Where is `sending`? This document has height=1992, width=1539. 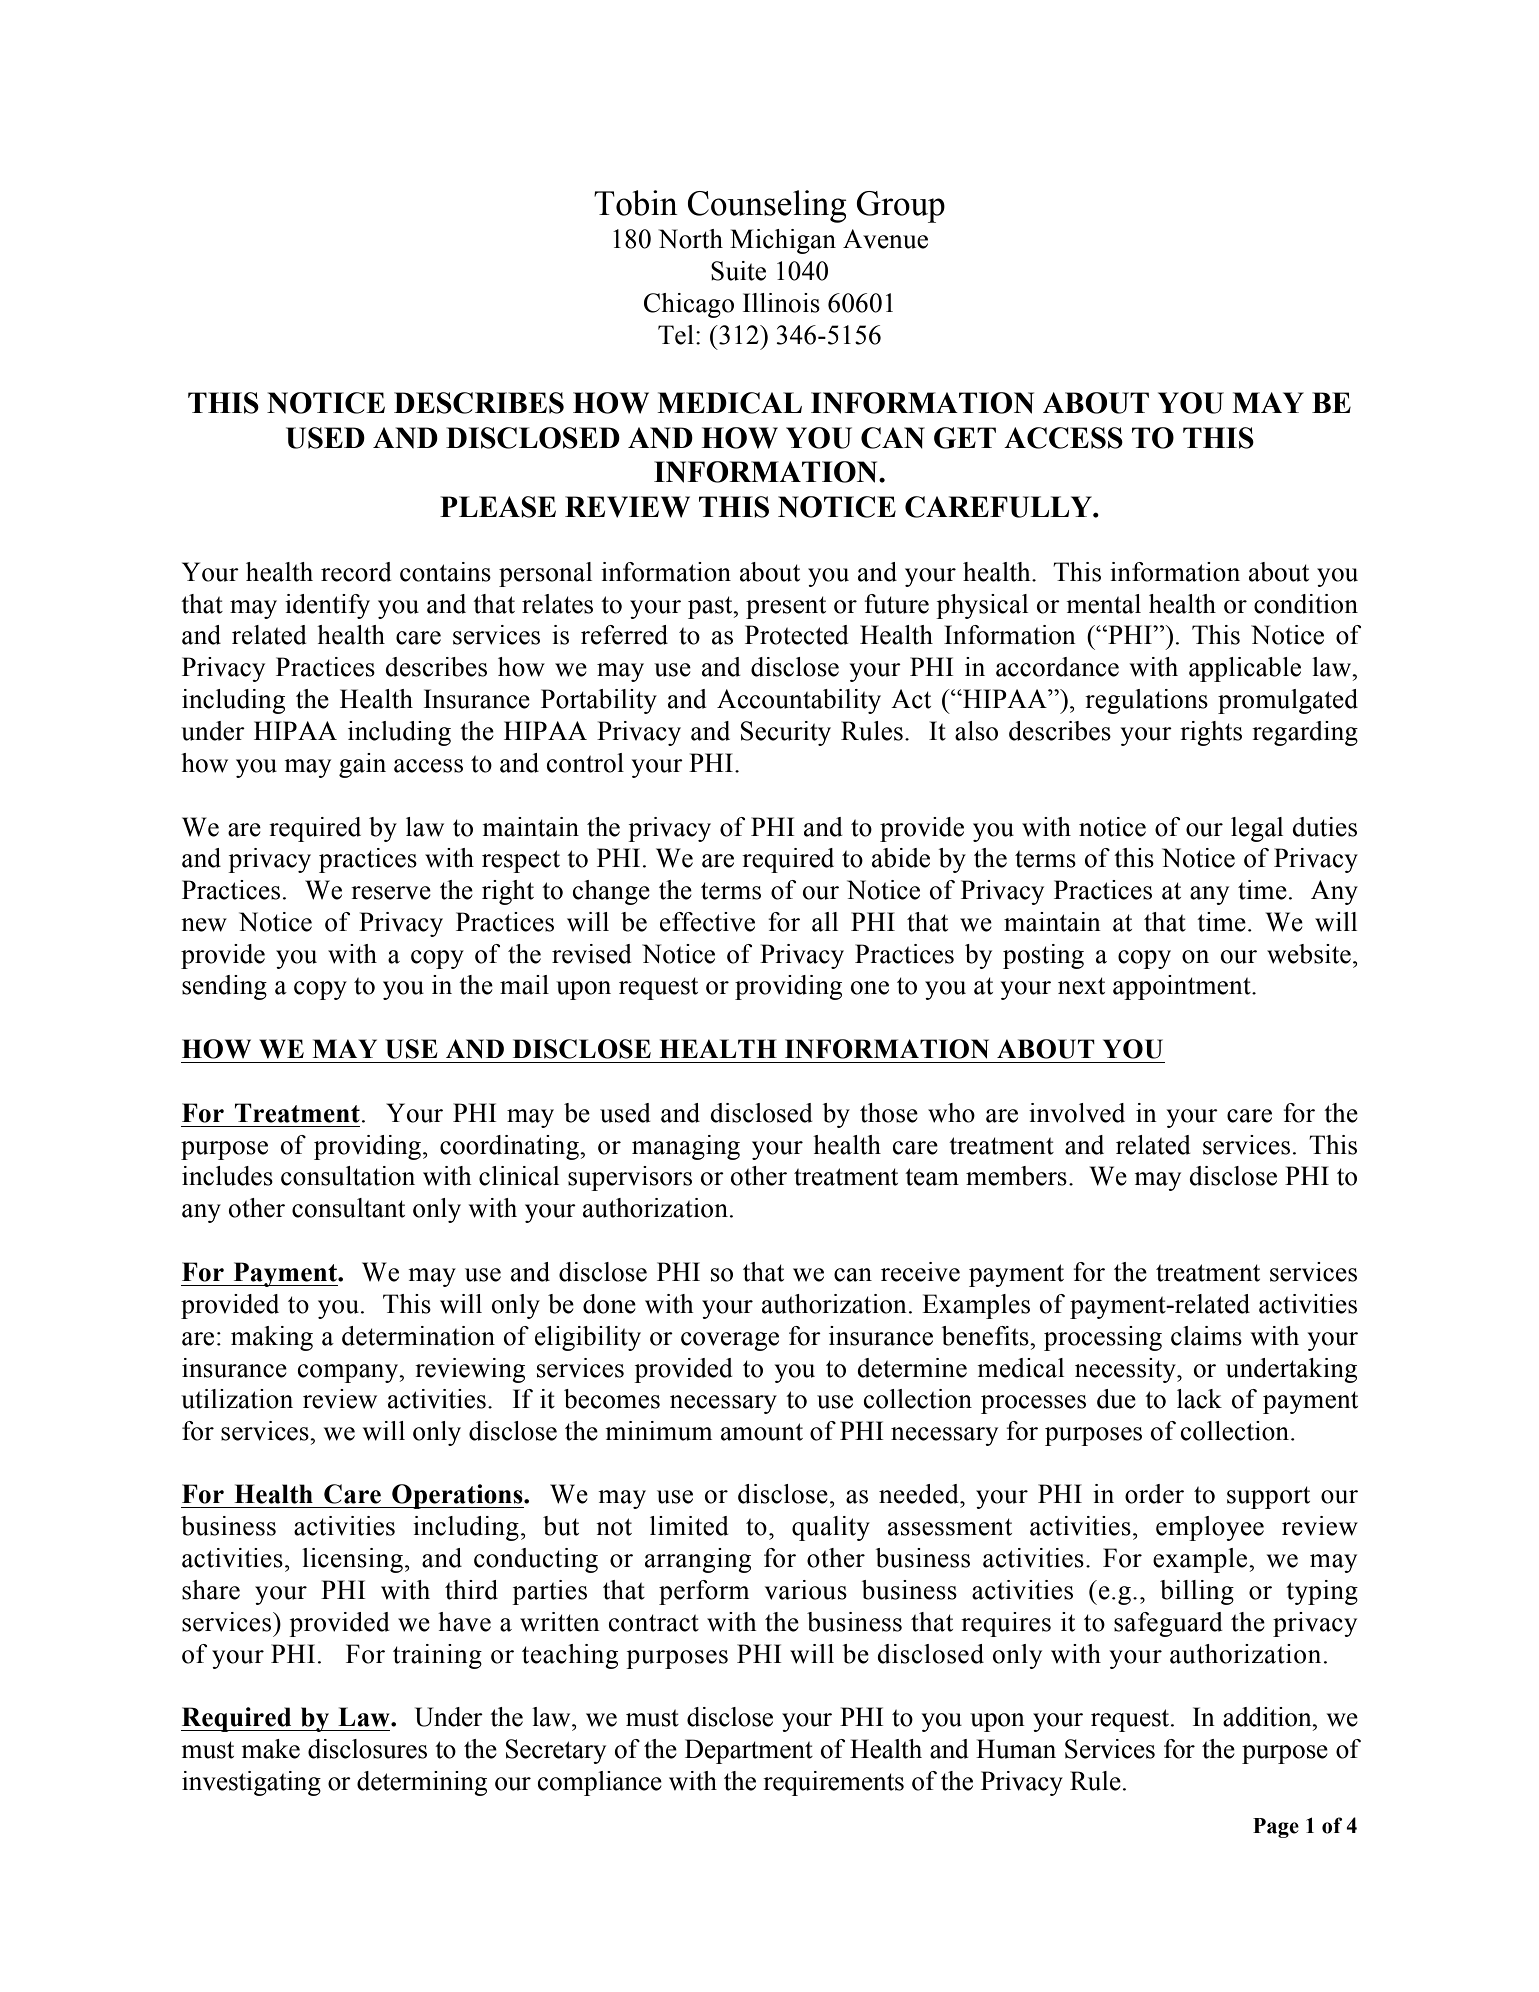
sending is located at coordinates (224, 987).
